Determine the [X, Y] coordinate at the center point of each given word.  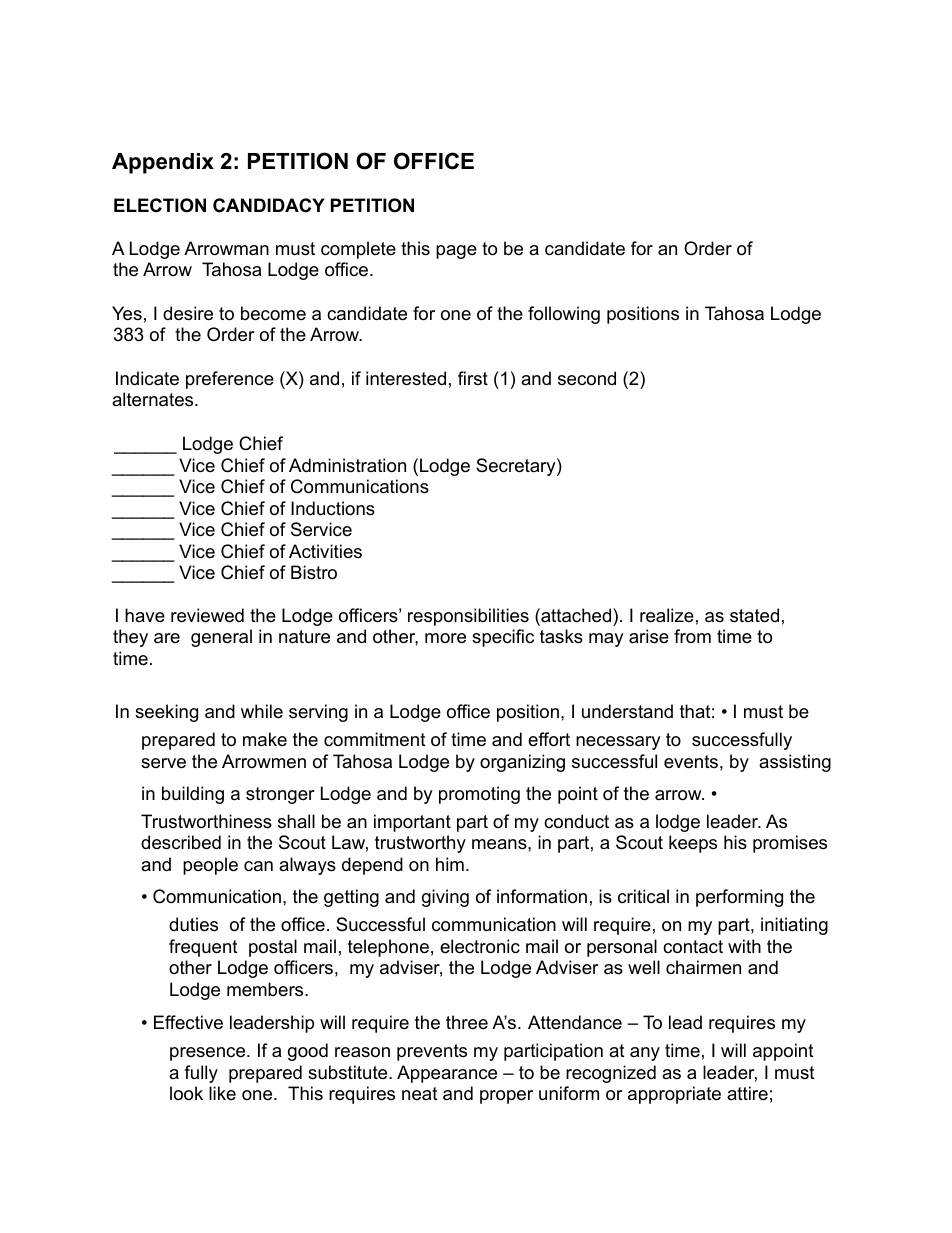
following [564, 315]
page [456, 252]
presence [209, 1054]
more [445, 638]
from [692, 636]
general [221, 638]
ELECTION [160, 205]
